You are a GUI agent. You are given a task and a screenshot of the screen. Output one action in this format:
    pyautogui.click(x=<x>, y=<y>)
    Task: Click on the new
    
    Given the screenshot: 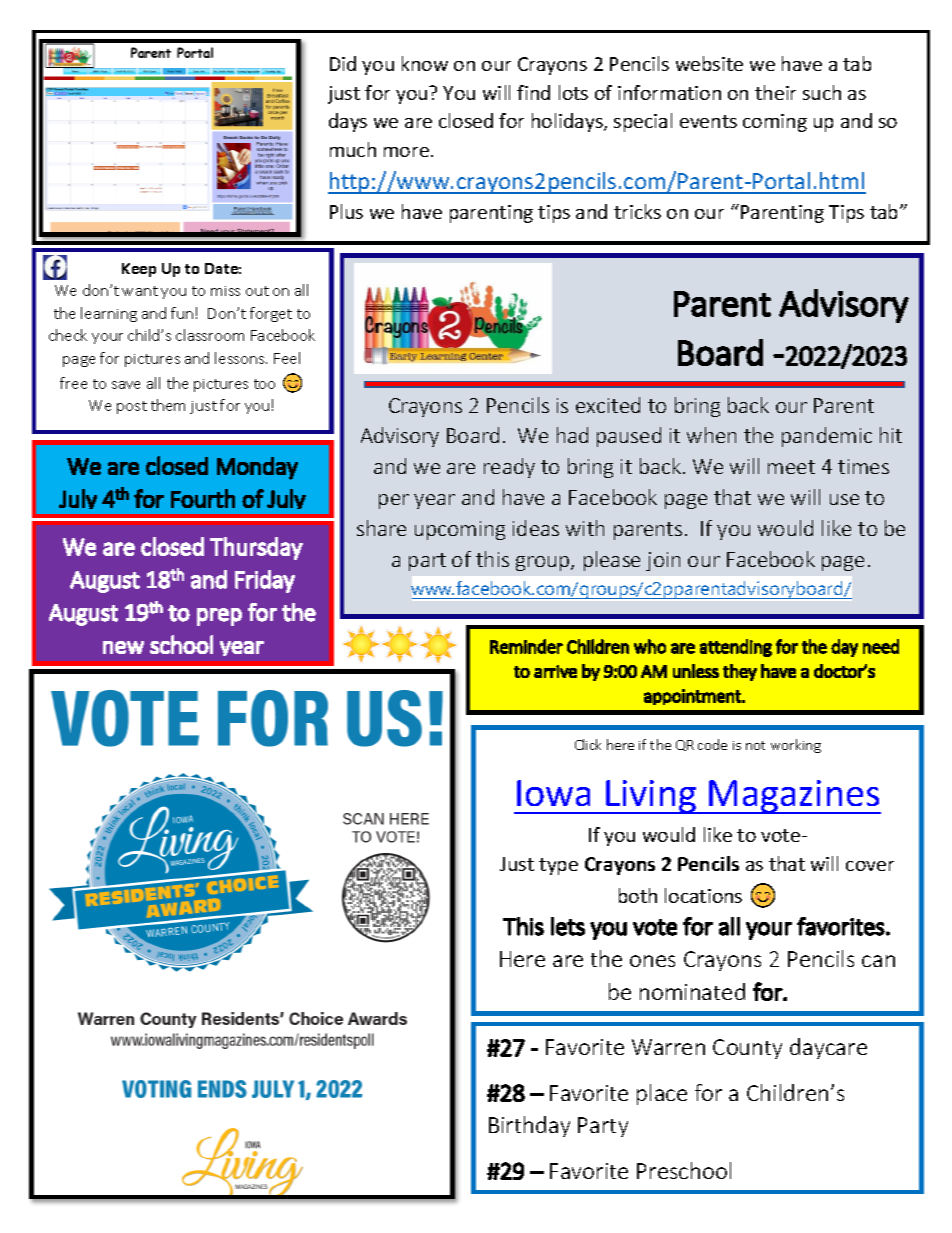 What is the action you would take?
    pyautogui.click(x=123, y=647)
